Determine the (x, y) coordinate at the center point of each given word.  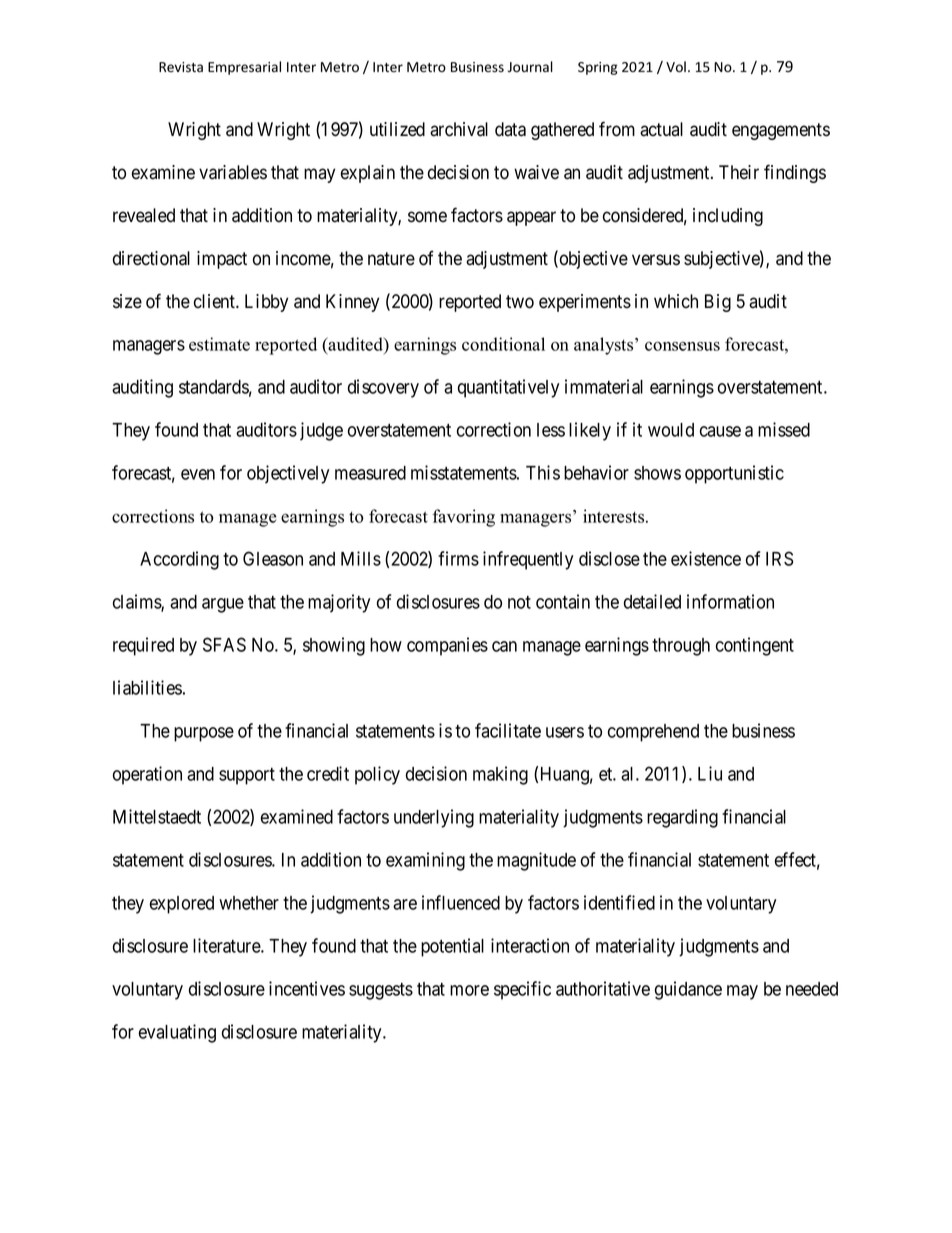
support (247, 776)
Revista (181, 67)
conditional (503, 344)
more (469, 990)
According (179, 560)
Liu (710, 773)
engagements (781, 131)
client (215, 301)
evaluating (177, 1033)
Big (718, 303)
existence (706, 558)
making (500, 775)
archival (459, 129)
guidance (688, 990)
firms (458, 558)
